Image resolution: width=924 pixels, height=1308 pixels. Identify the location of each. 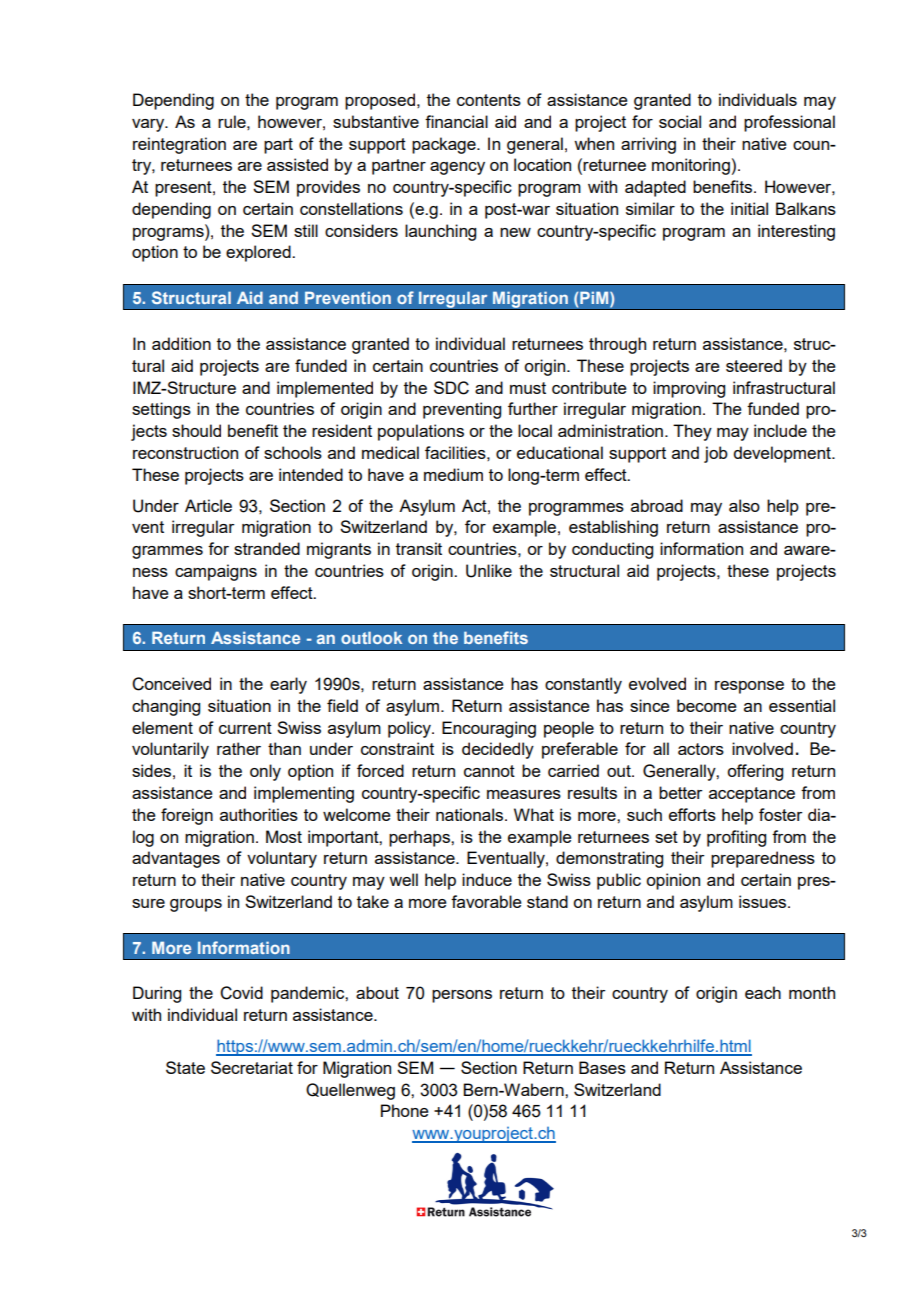
(763, 992).
